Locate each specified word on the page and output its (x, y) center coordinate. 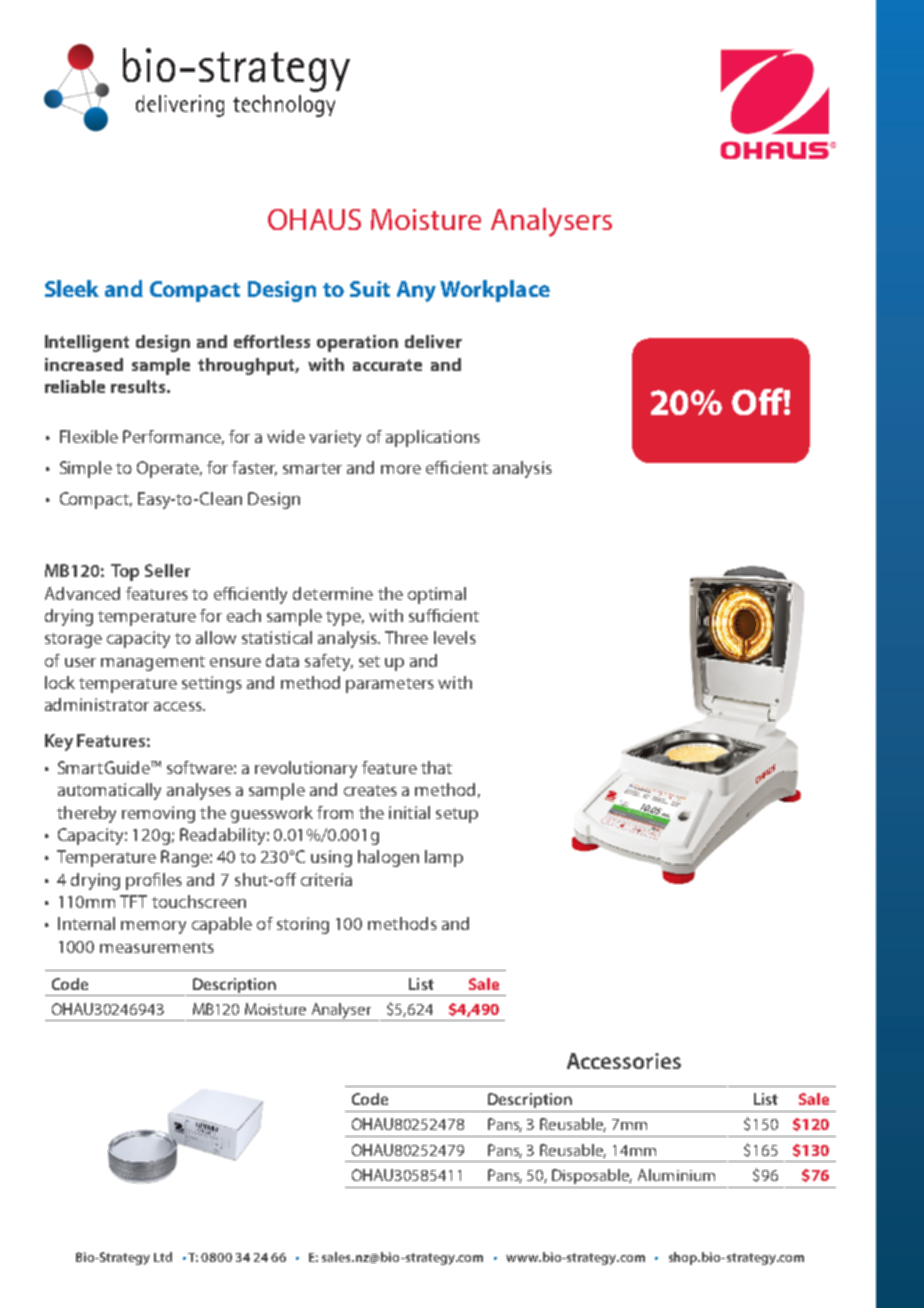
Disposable (592, 1176)
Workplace (495, 291)
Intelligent (87, 343)
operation (357, 343)
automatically (109, 791)
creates (370, 790)
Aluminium (676, 1175)
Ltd (163, 1257)
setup (457, 815)
